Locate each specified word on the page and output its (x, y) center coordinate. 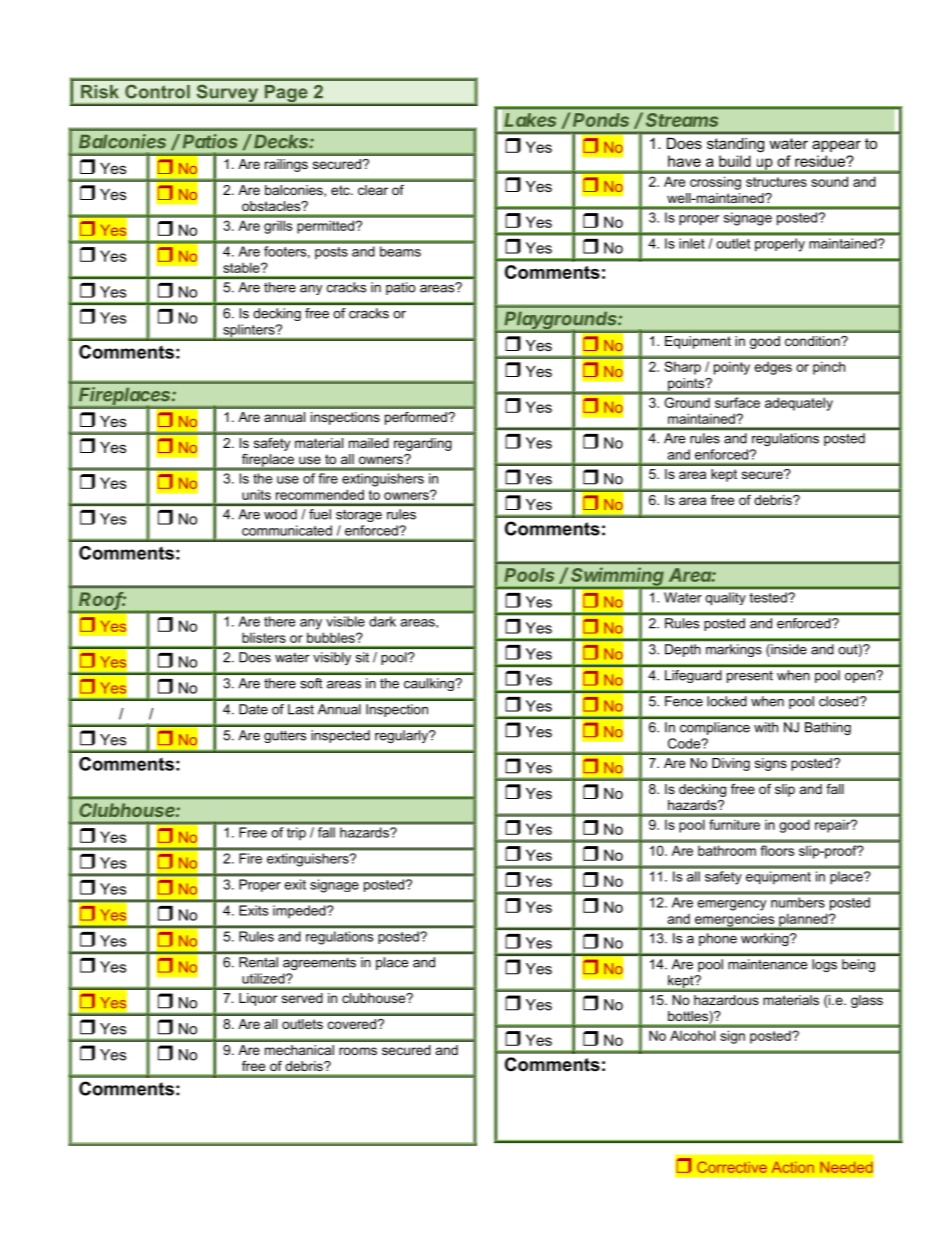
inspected (340, 736)
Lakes (530, 120)
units (256, 495)
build (735, 161)
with (766, 727)
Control (157, 92)
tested (769, 597)
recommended (320, 494)
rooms (358, 1051)
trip (296, 833)
